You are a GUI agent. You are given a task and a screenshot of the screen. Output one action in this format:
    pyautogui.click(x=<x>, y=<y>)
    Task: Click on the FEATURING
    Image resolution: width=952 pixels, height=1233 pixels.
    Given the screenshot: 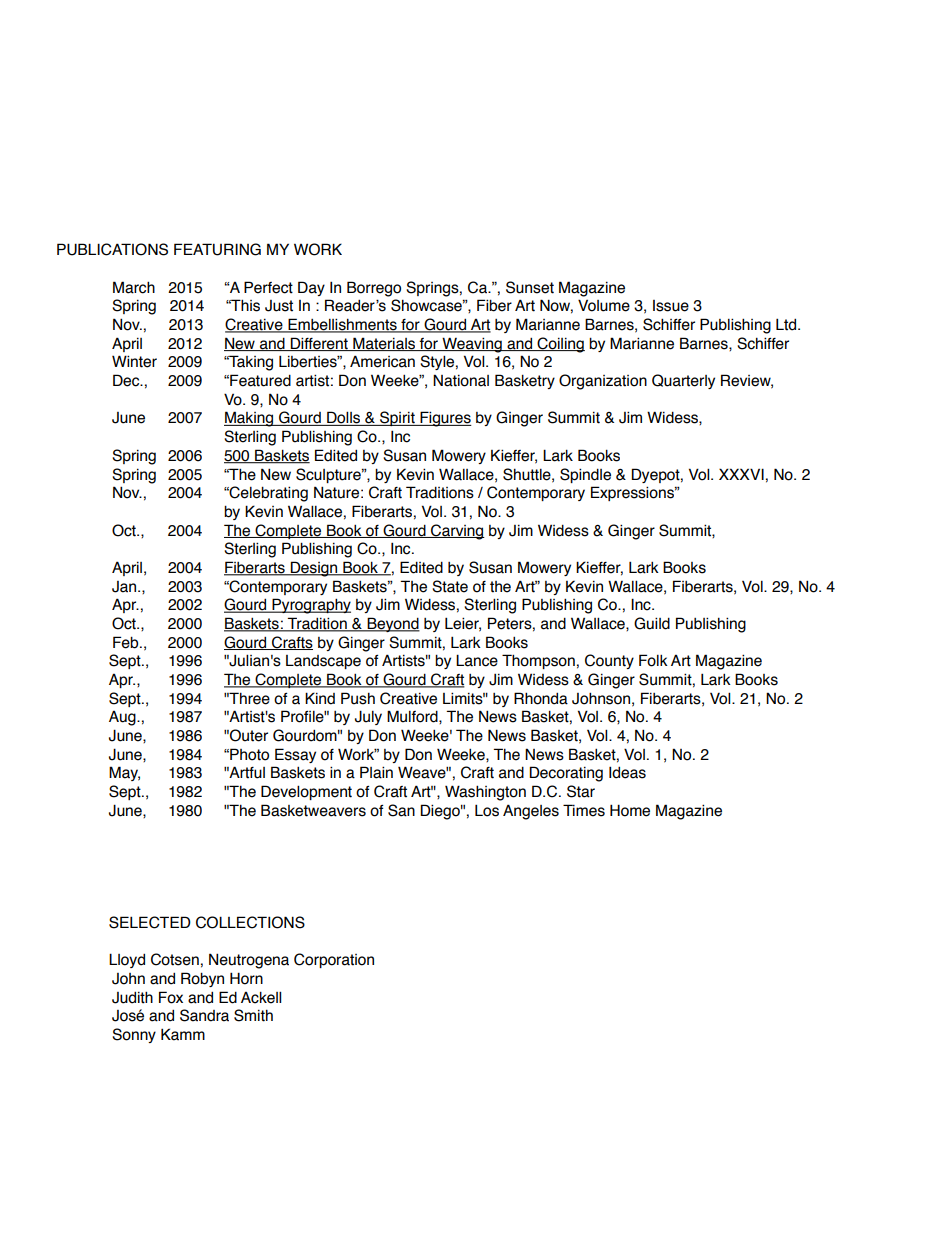 What is the action you would take?
    pyautogui.click(x=217, y=249)
